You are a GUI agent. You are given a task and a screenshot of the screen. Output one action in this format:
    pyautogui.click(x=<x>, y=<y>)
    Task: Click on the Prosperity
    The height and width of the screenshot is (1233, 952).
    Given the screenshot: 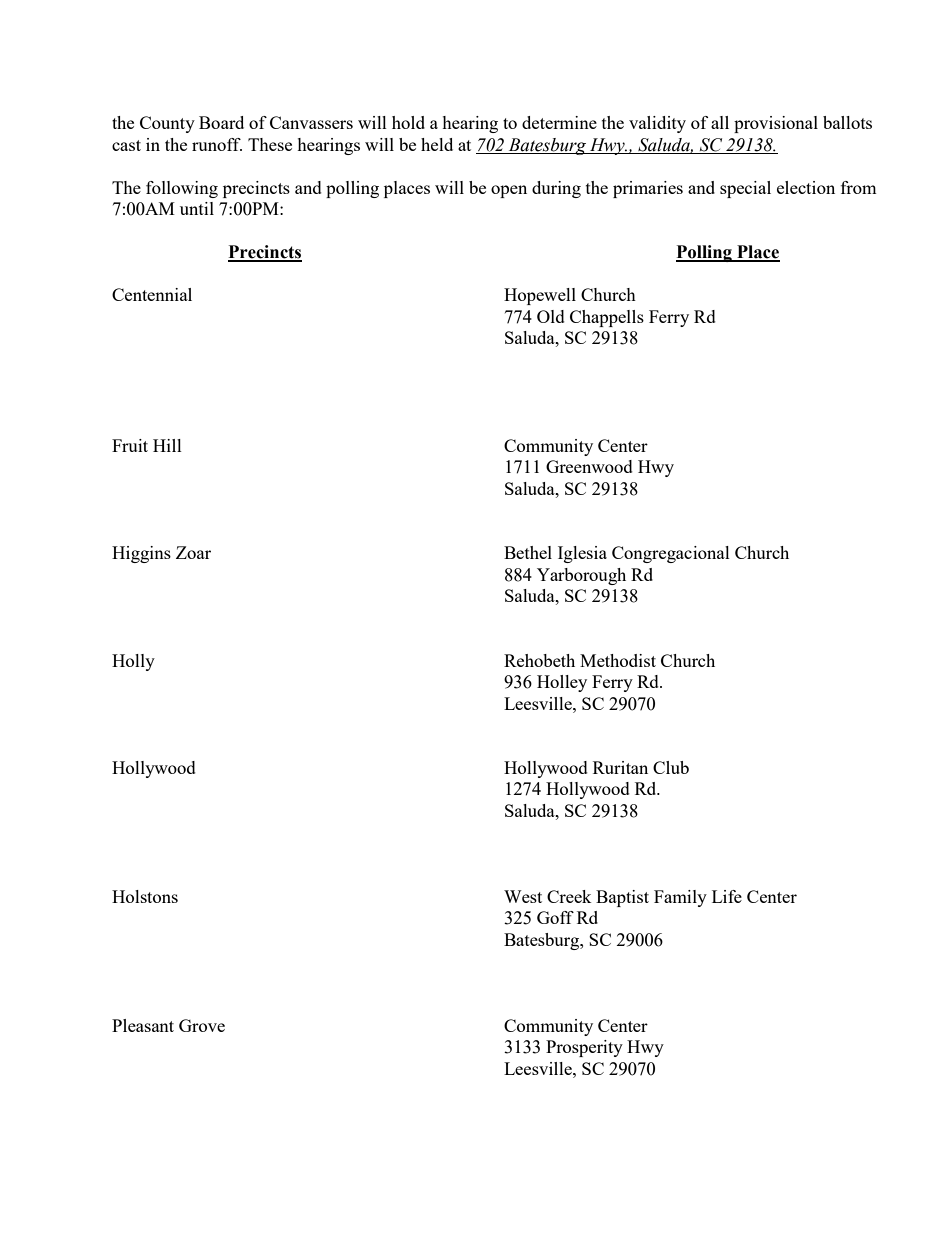 What is the action you would take?
    pyautogui.click(x=584, y=1048)
